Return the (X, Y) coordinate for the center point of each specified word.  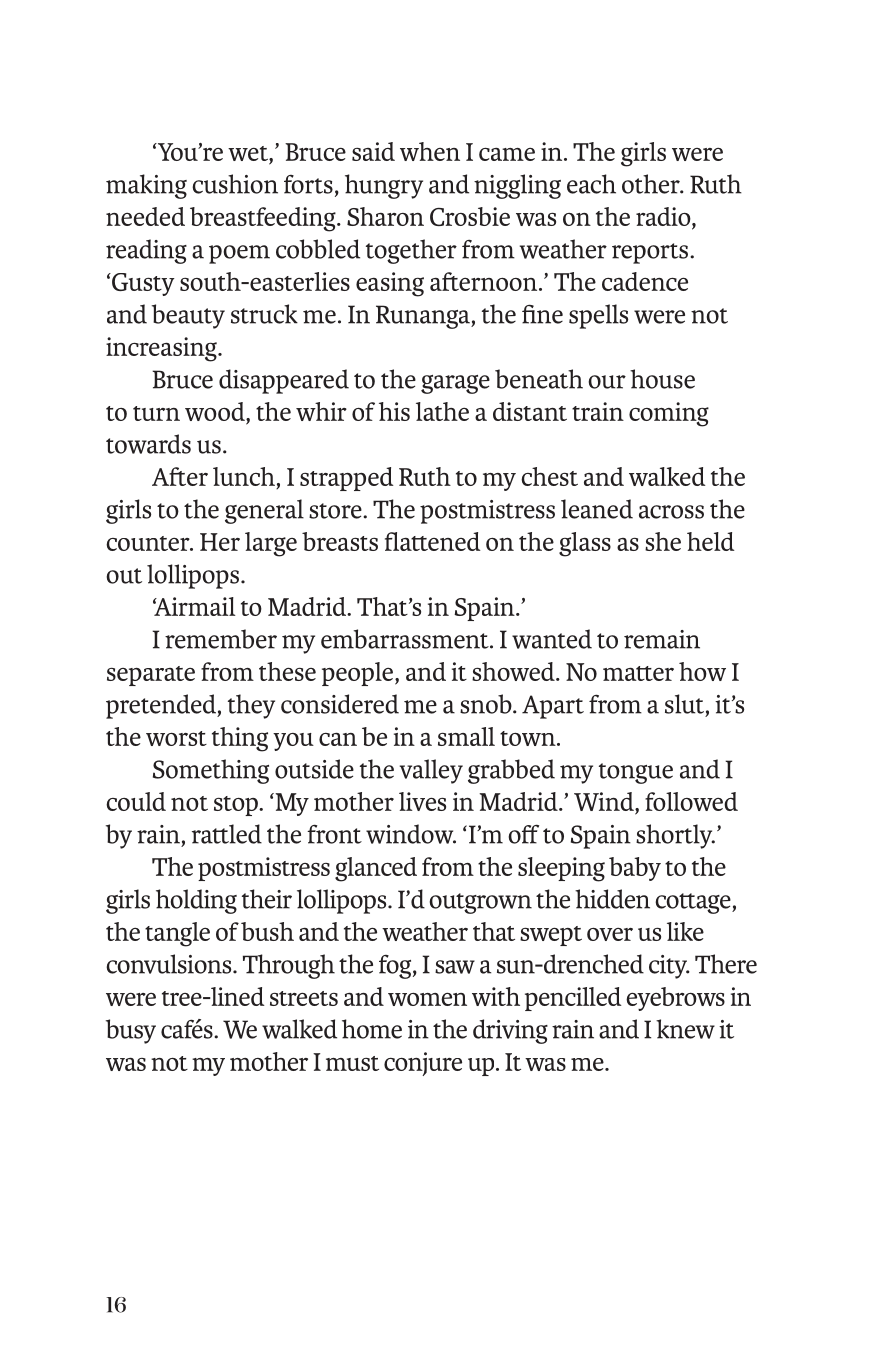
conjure (423, 1064)
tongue (636, 773)
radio (664, 218)
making (146, 186)
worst (176, 738)
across (671, 512)
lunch (245, 478)
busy (131, 1031)
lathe (442, 411)
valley (431, 771)
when (430, 151)
